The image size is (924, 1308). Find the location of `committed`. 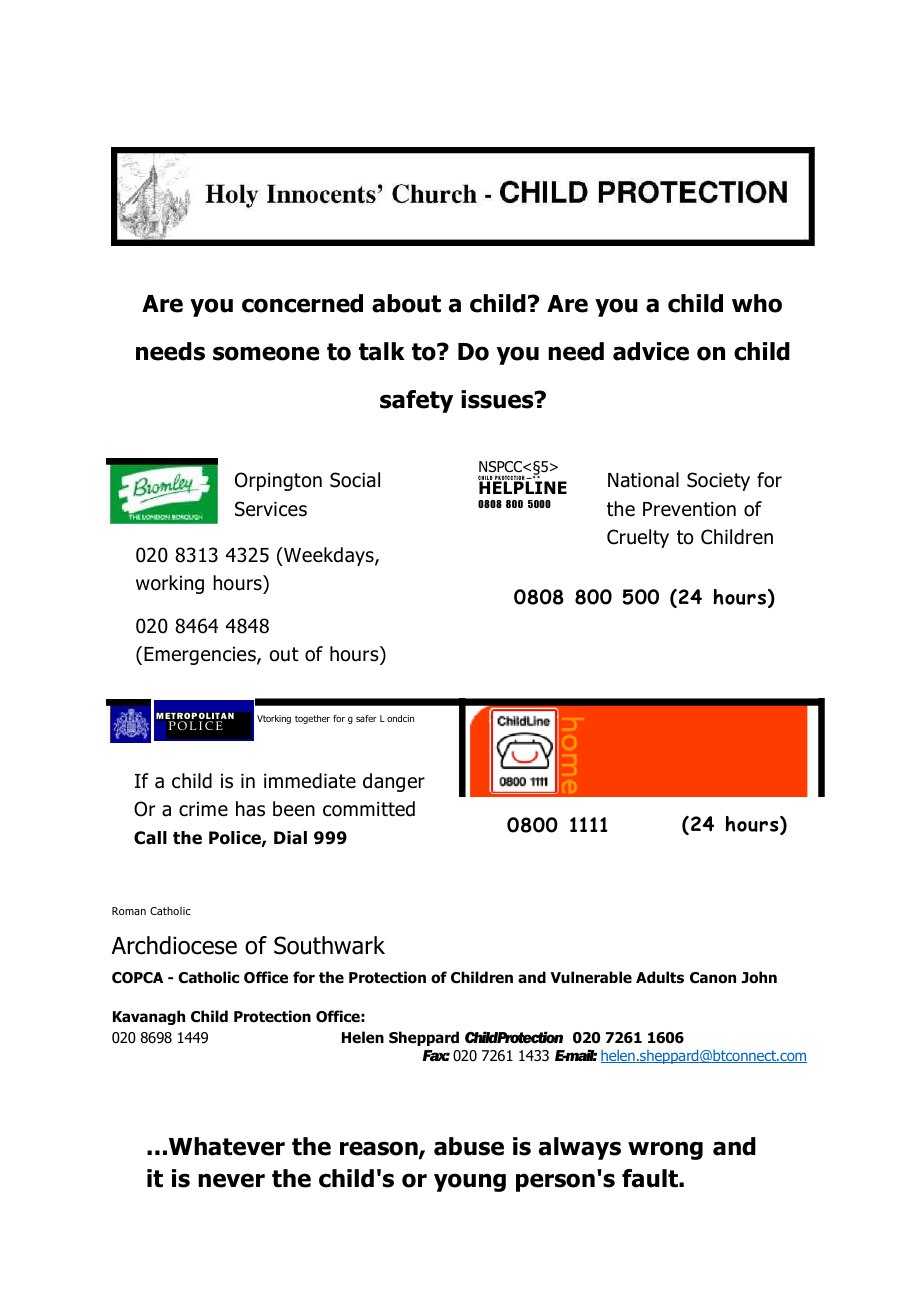

committed is located at coordinates (369, 809).
